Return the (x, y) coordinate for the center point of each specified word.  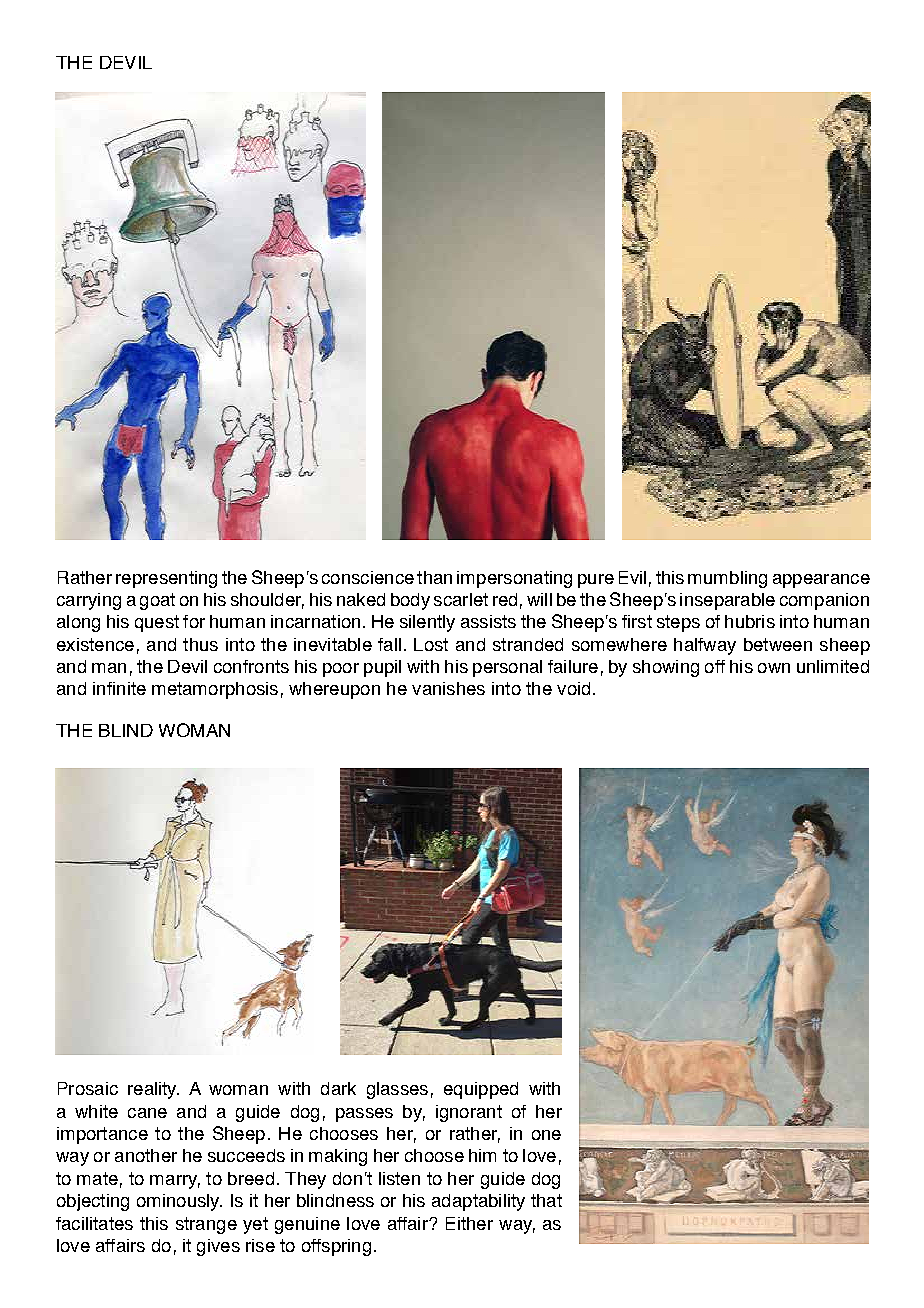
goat (157, 601)
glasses (397, 1090)
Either (469, 1223)
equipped (481, 1090)
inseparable (727, 601)
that (546, 1200)
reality (153, 1090)
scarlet (461, 599)
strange (206, 1225)
